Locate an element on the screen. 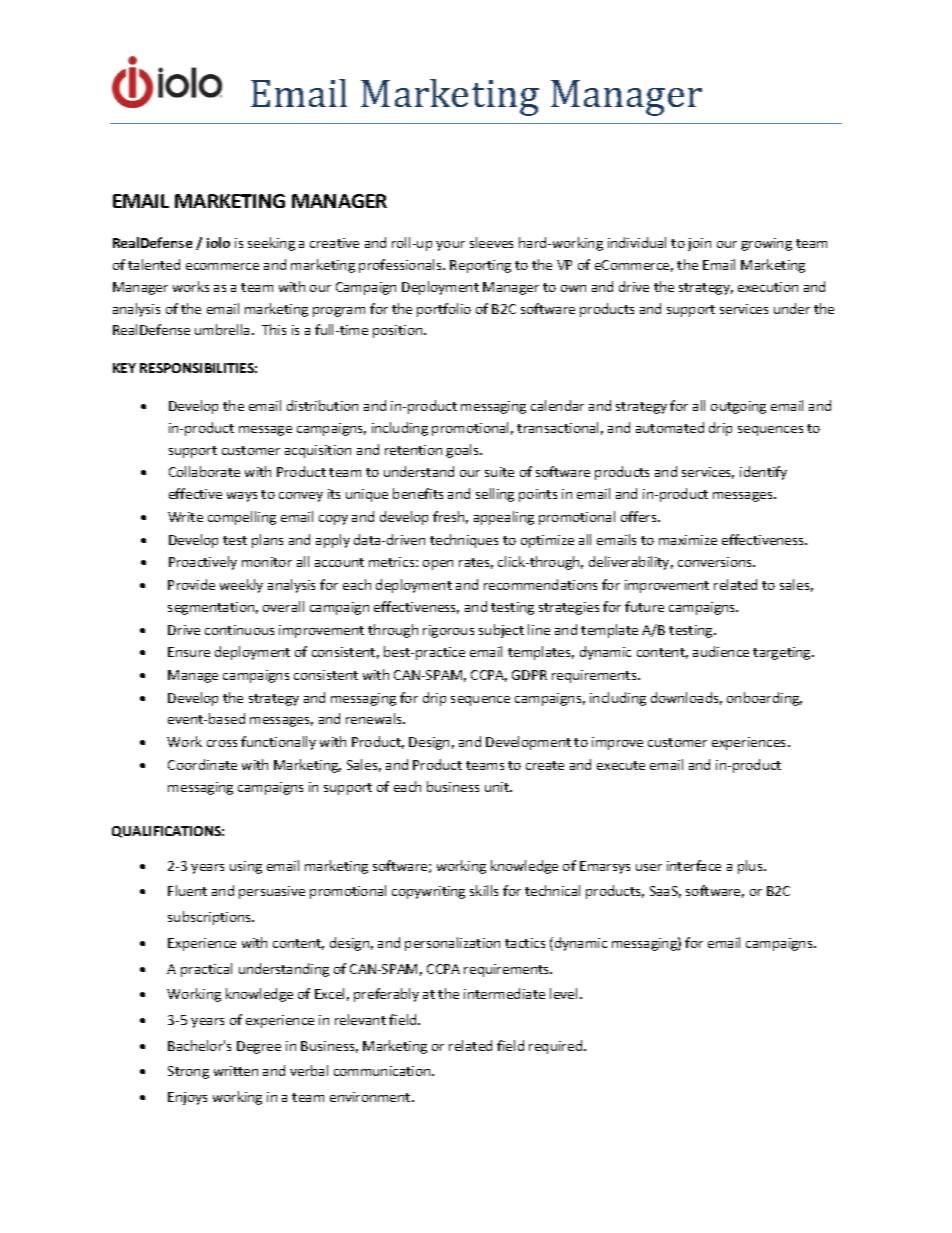 The image size is (952, 1233). audience is located at coordinates (721, 651).
